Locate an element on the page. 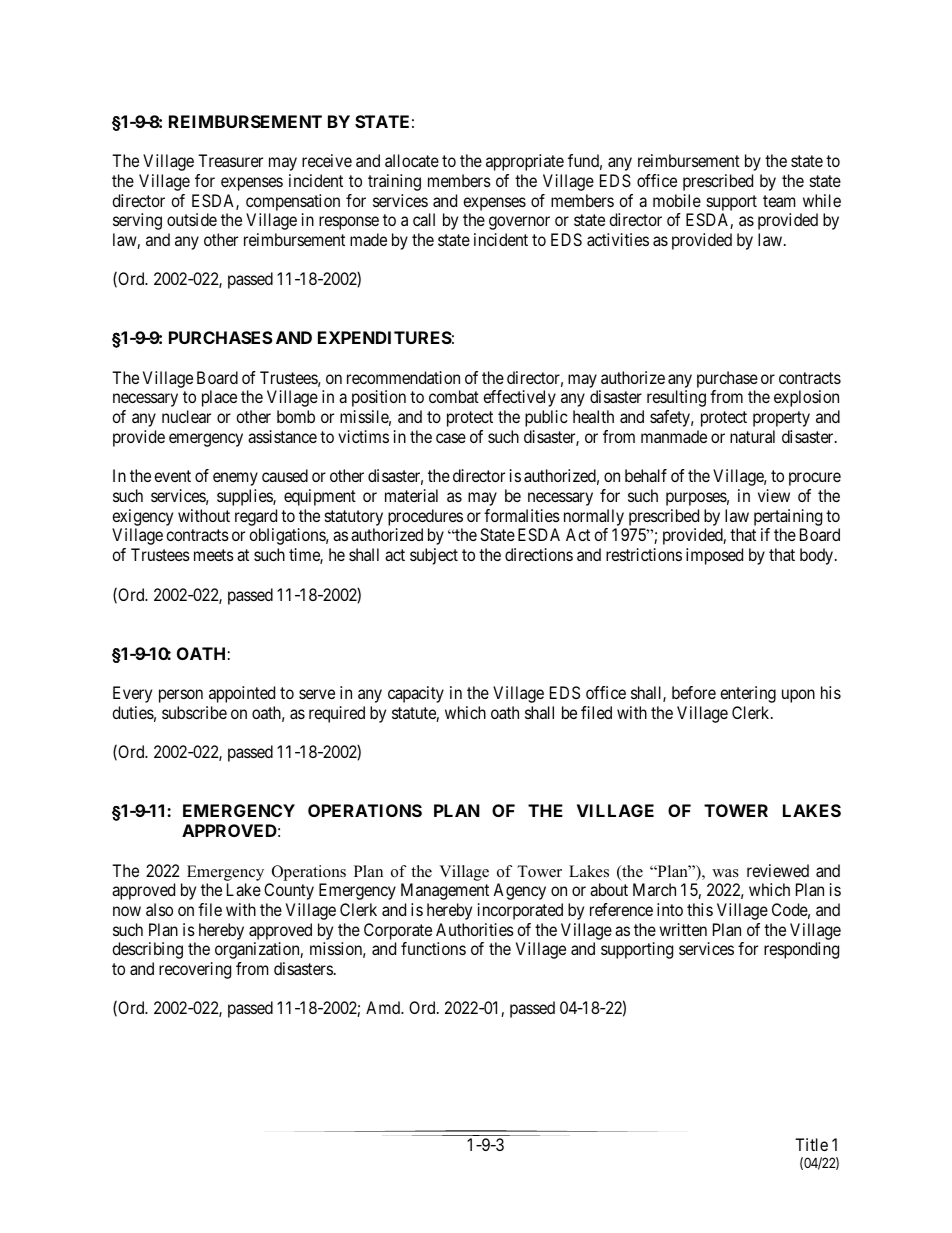 Image resolution: width=952 pixels, height=1233 pixels. nuclear is located at coordinates (186, 416).
